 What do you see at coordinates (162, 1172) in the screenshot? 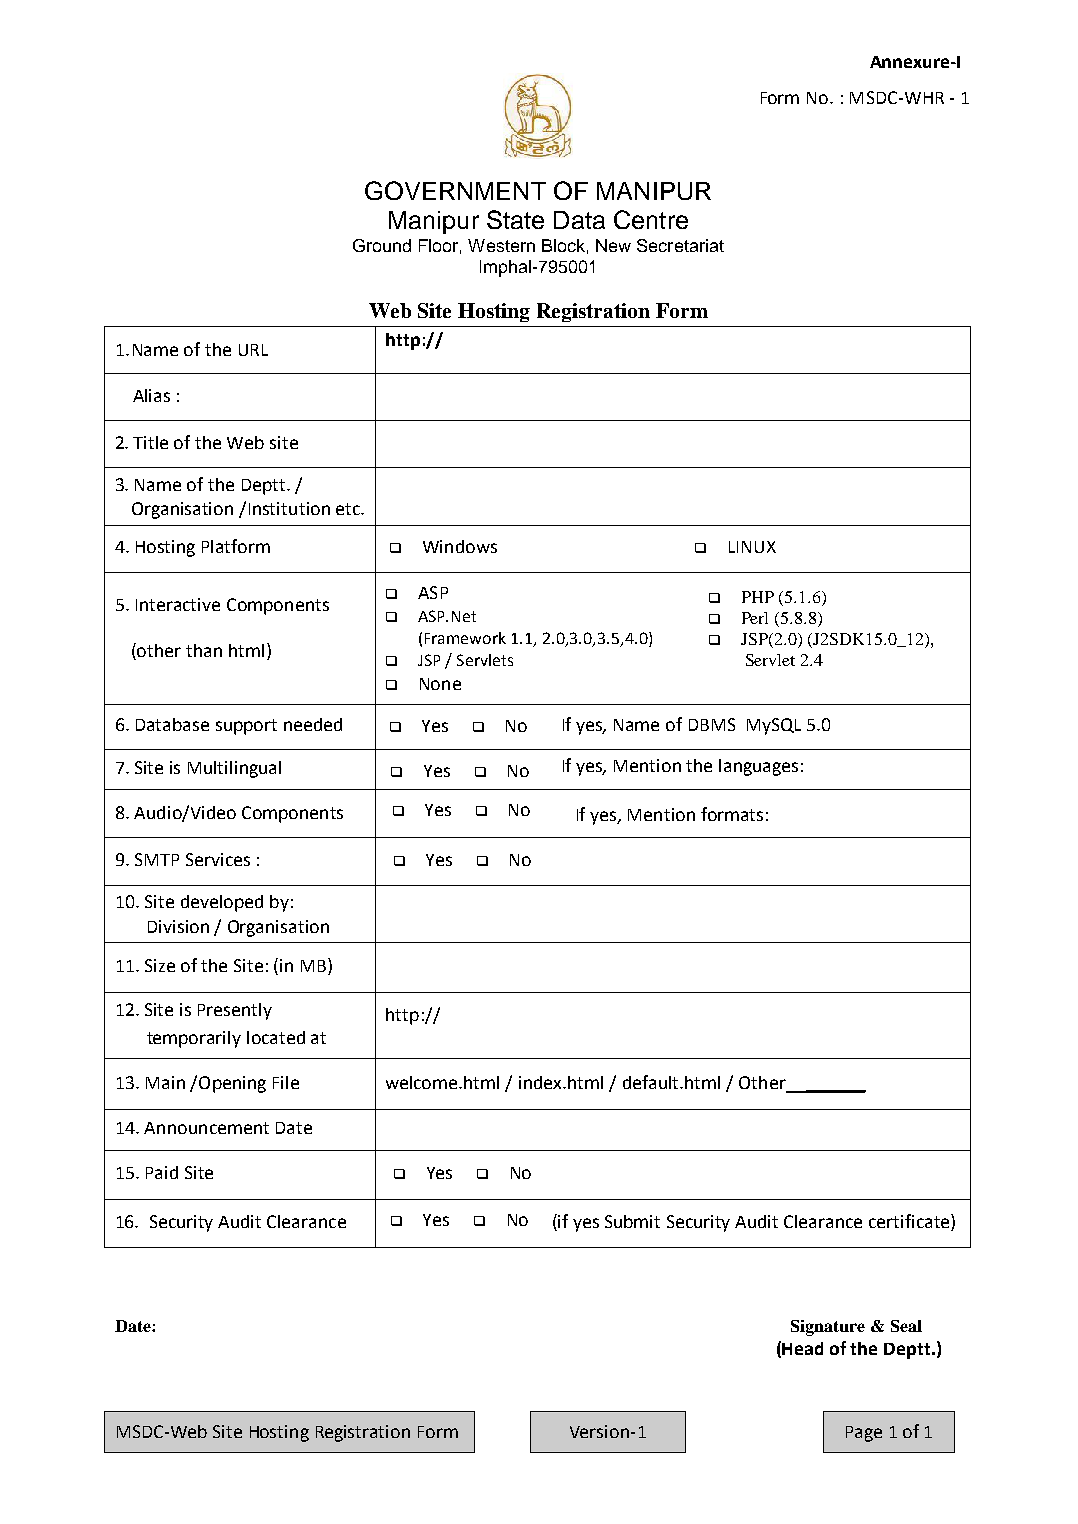
I see `Paid` at bounding box center [162, 1172].
